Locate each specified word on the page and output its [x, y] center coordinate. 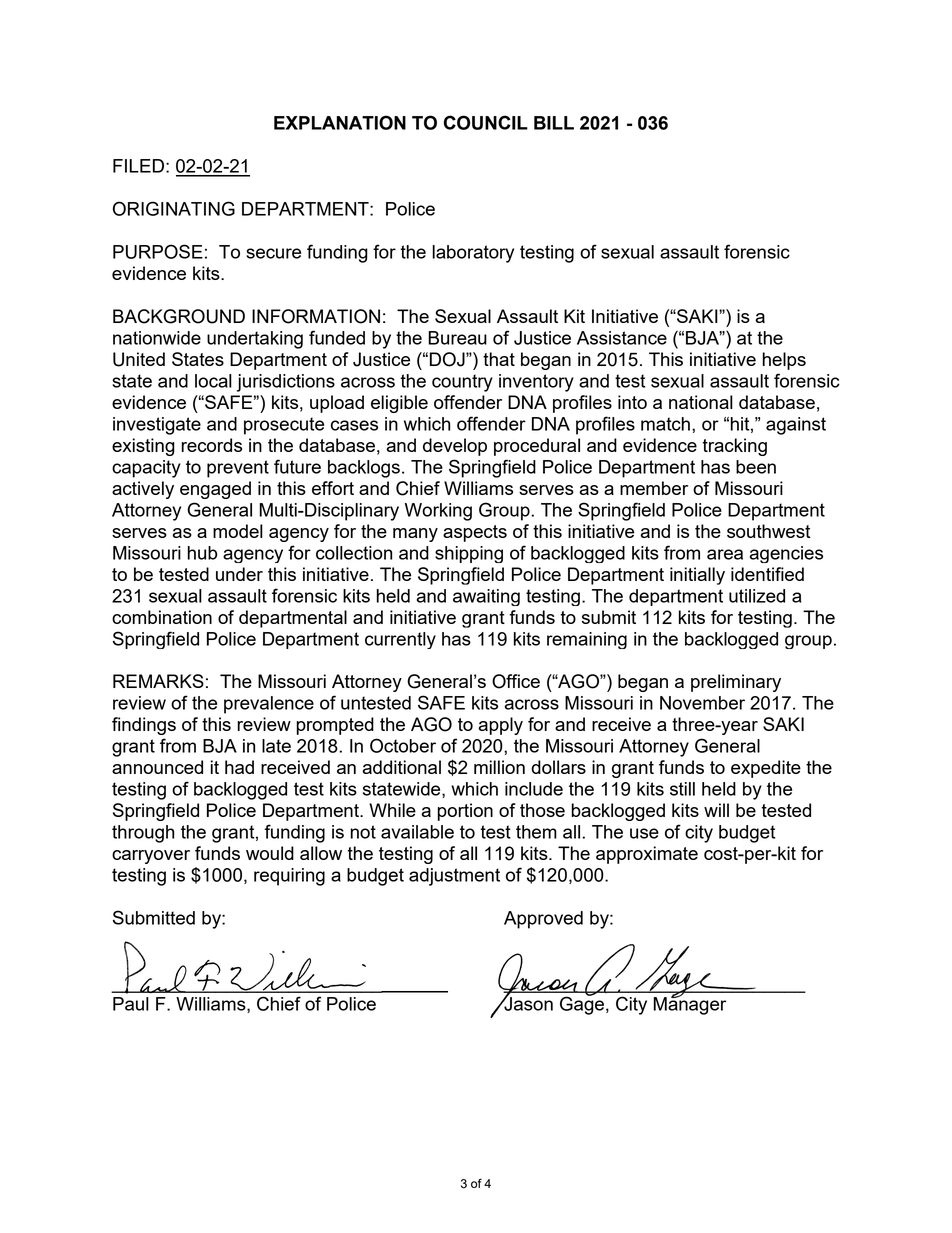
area [725, 554]
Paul [131, 1004]
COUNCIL [486, 122]
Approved [543, 920]
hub [202, 553]
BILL [554, 123]
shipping [469, 554]
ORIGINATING [174, 208]
